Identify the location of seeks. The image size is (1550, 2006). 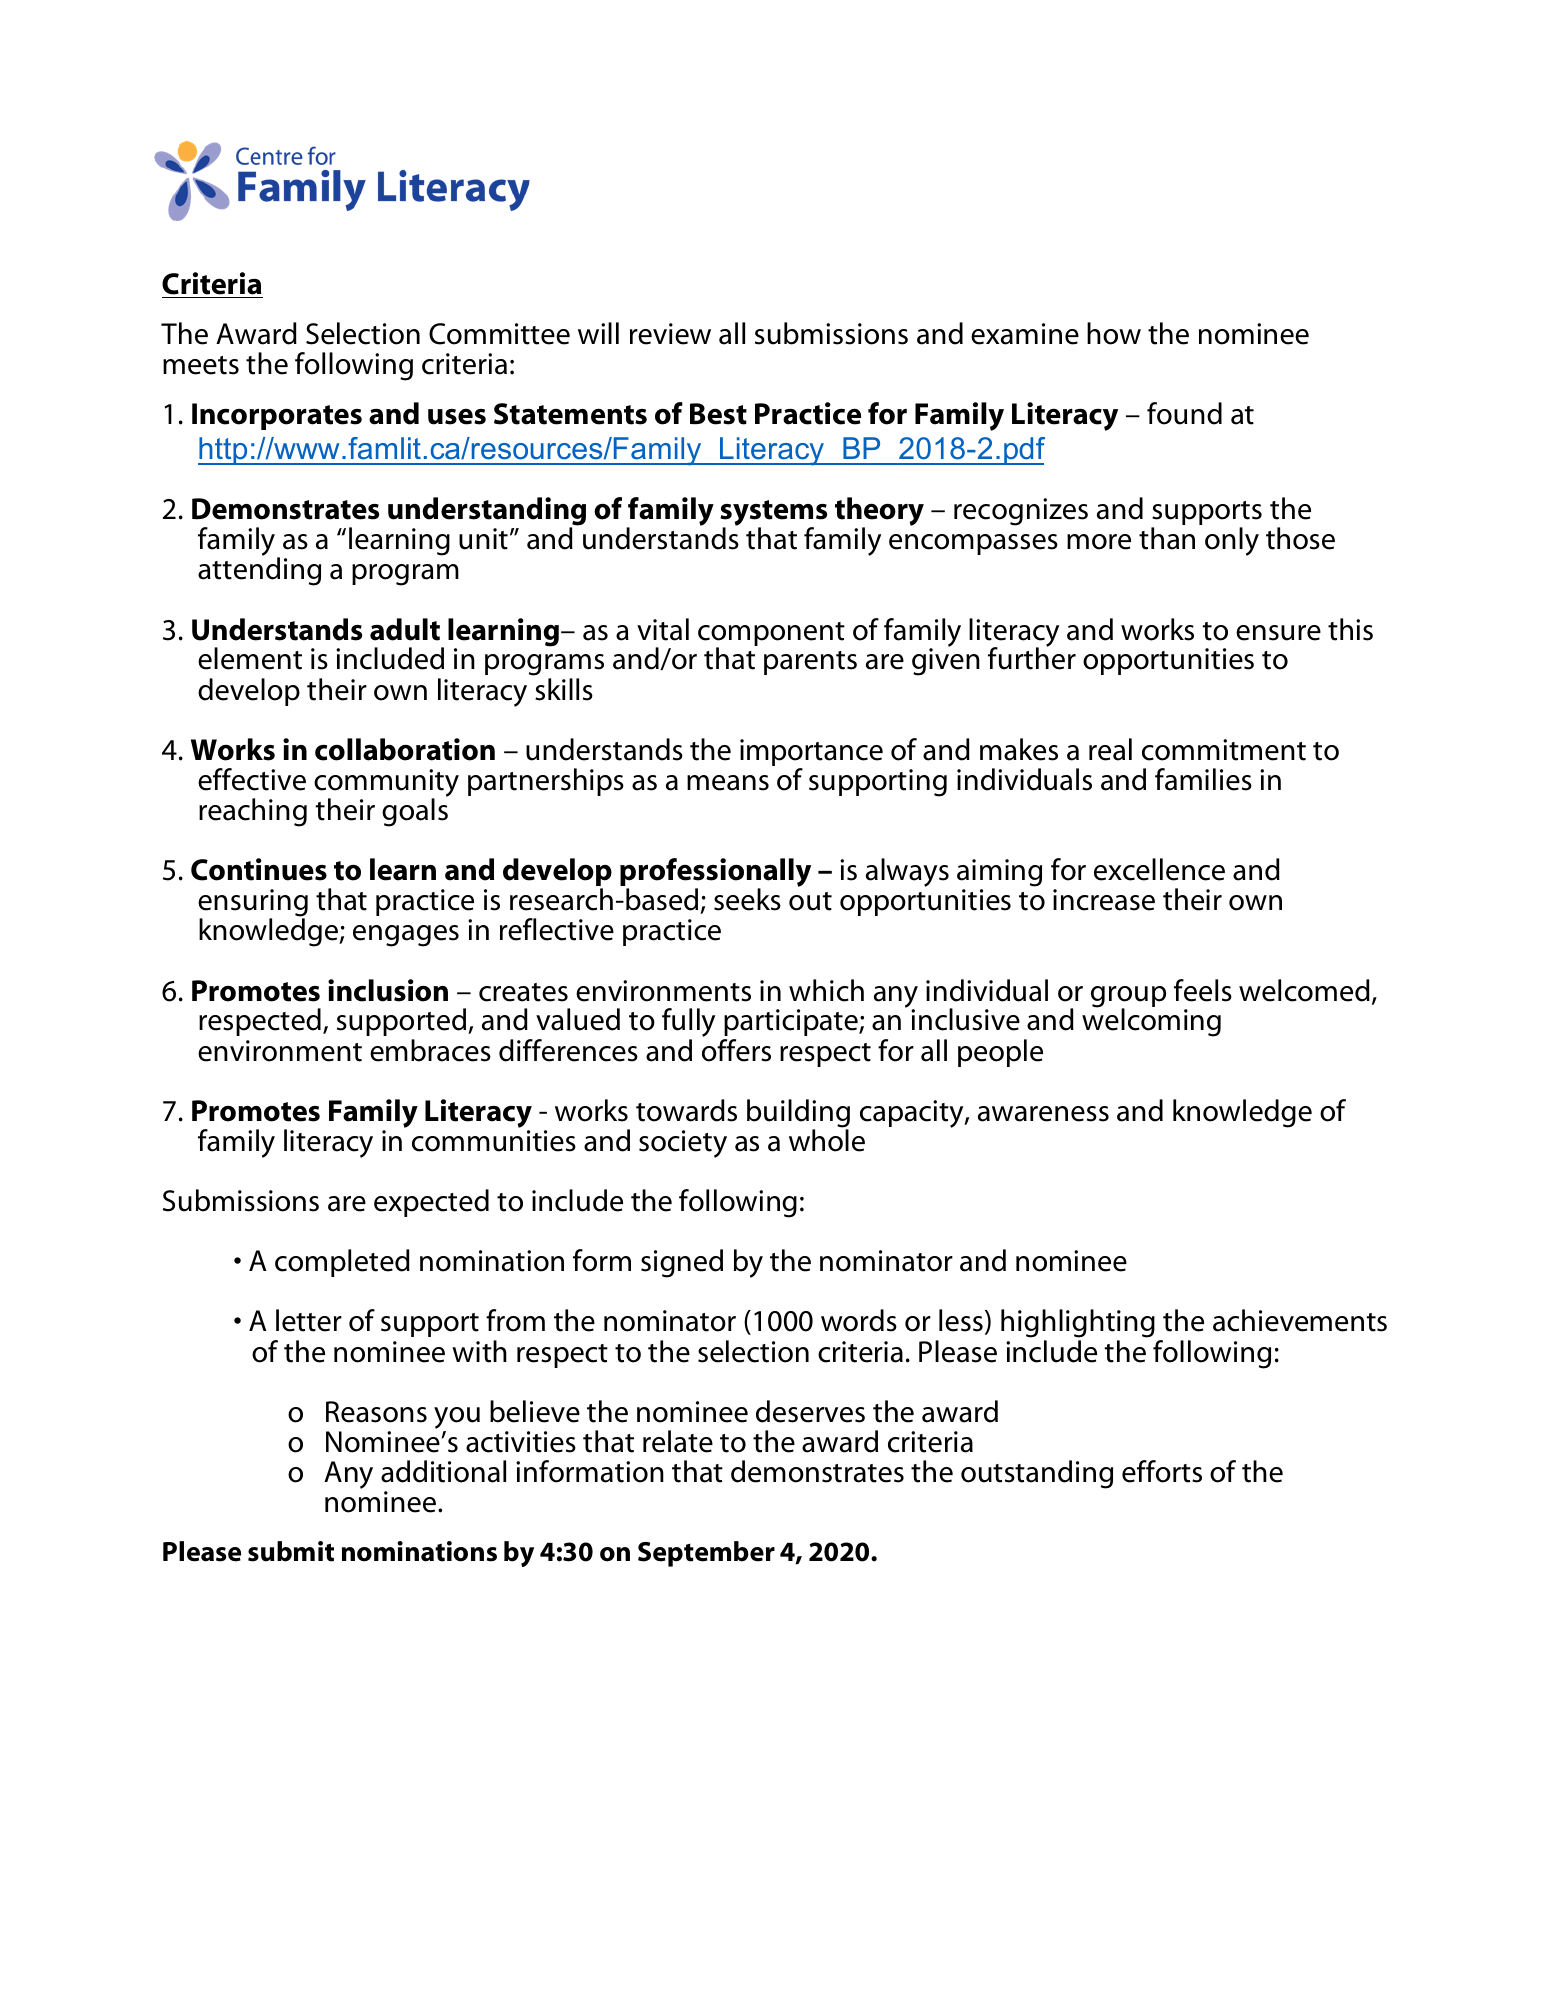
(747, 899).
